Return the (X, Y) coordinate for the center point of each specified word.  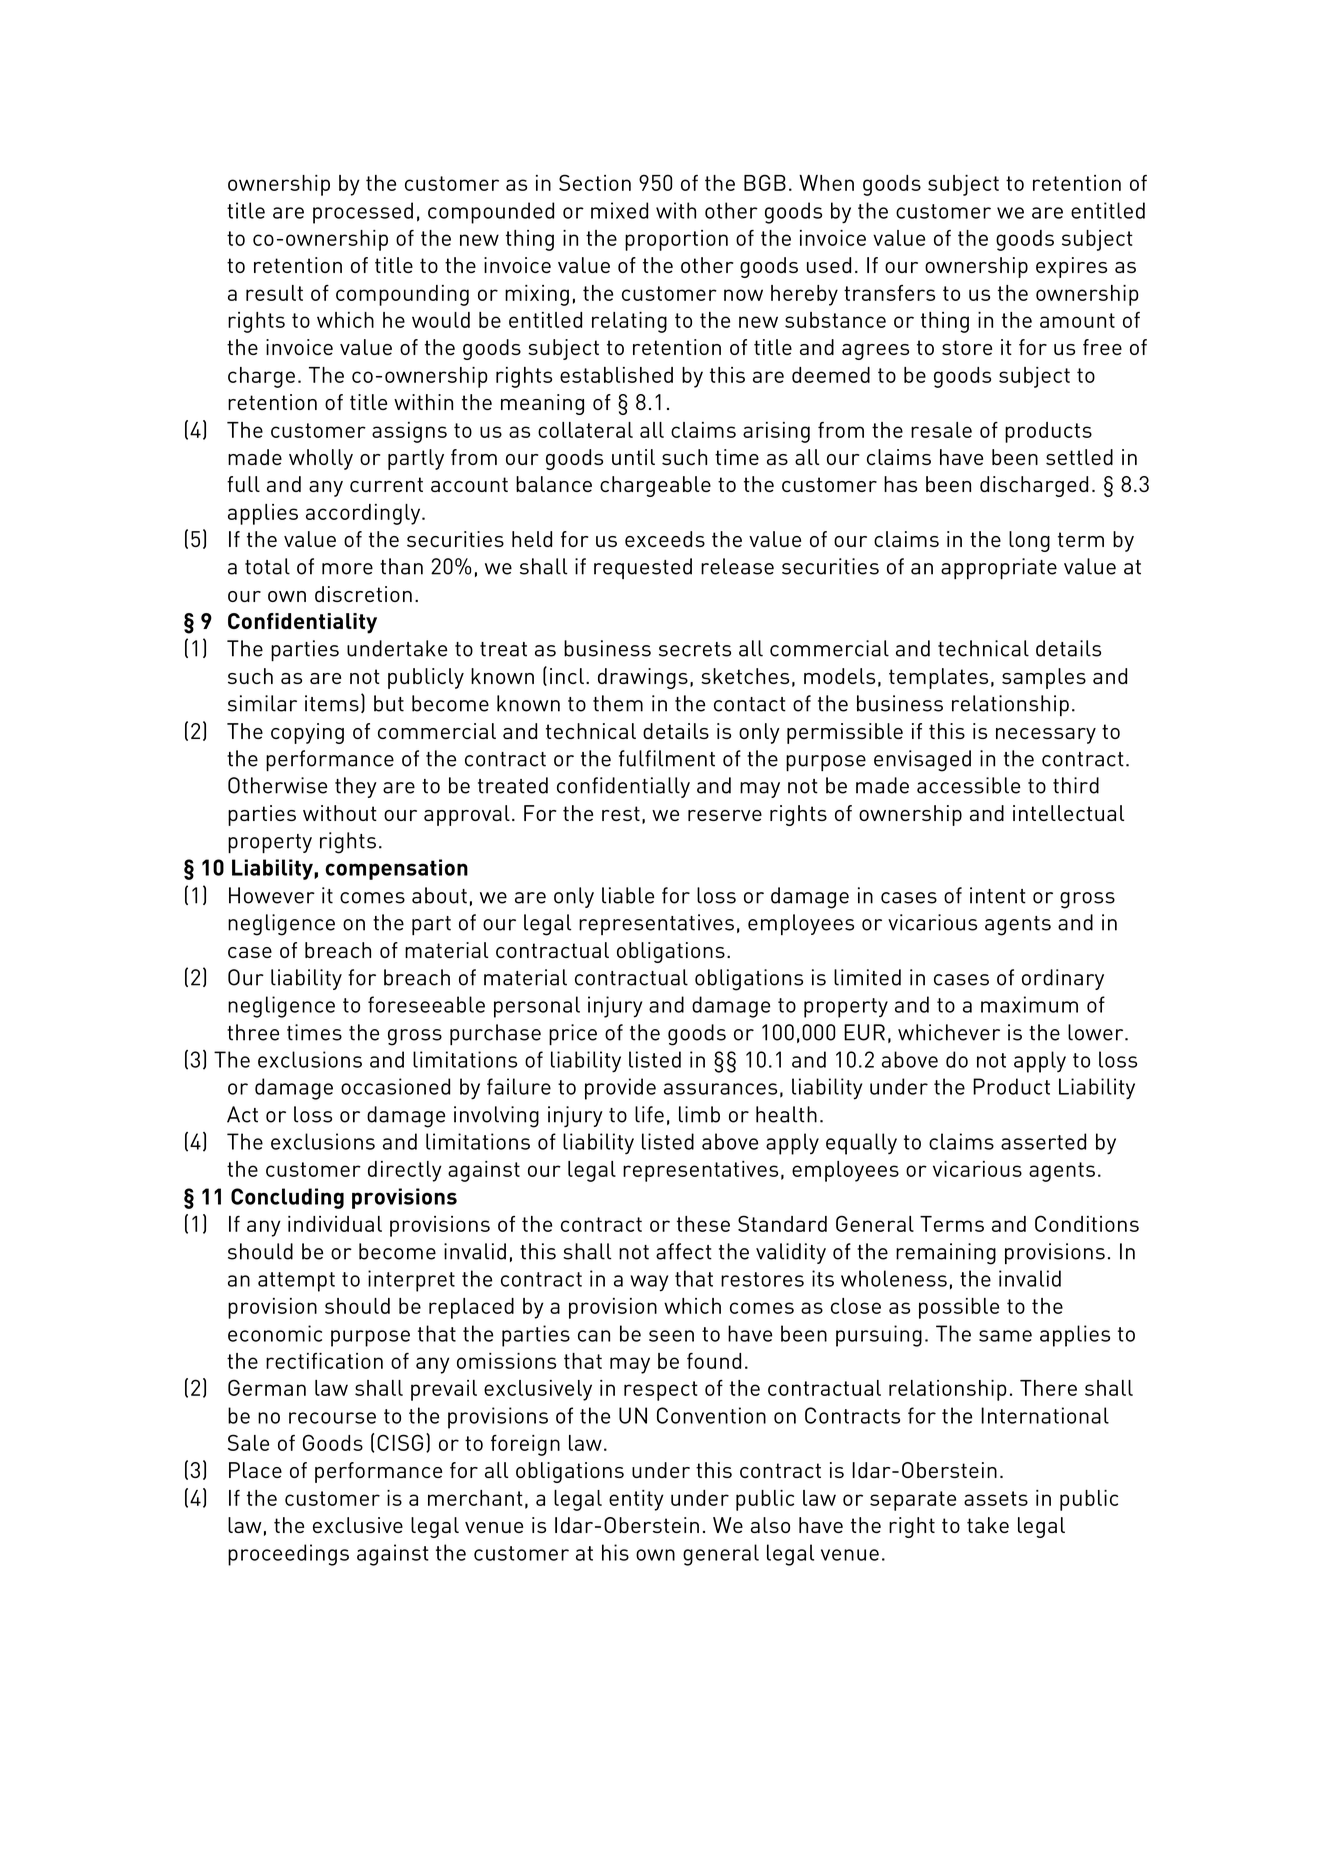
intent (998, 895)
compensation (396, 869)
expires (1071, 267)
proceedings (288, 1555)
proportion (676, 240)
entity (636, 1500)
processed (363, 213)
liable (628, 895)
